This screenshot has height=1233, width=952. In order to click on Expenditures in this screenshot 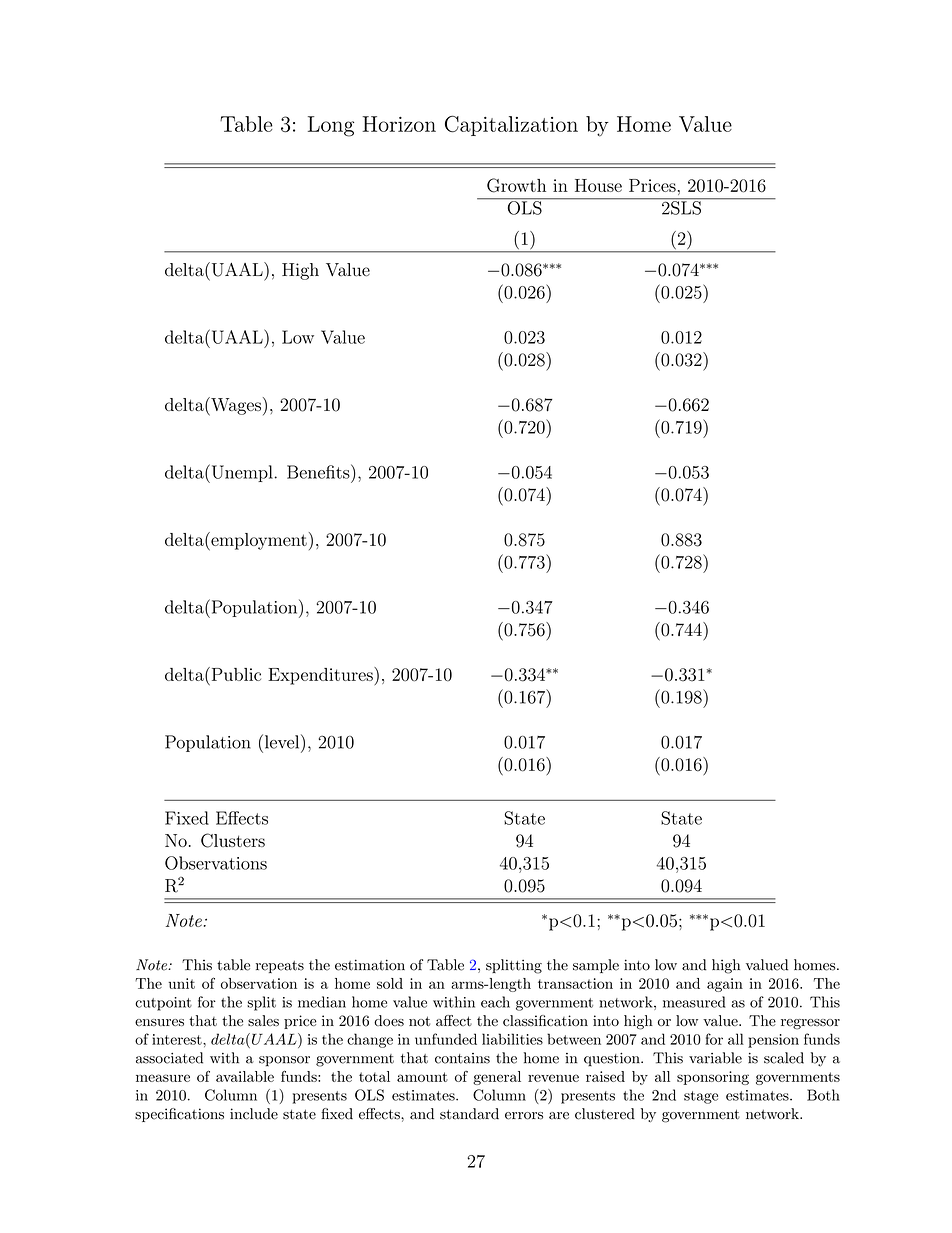, I will do `click(321, 676)`.
